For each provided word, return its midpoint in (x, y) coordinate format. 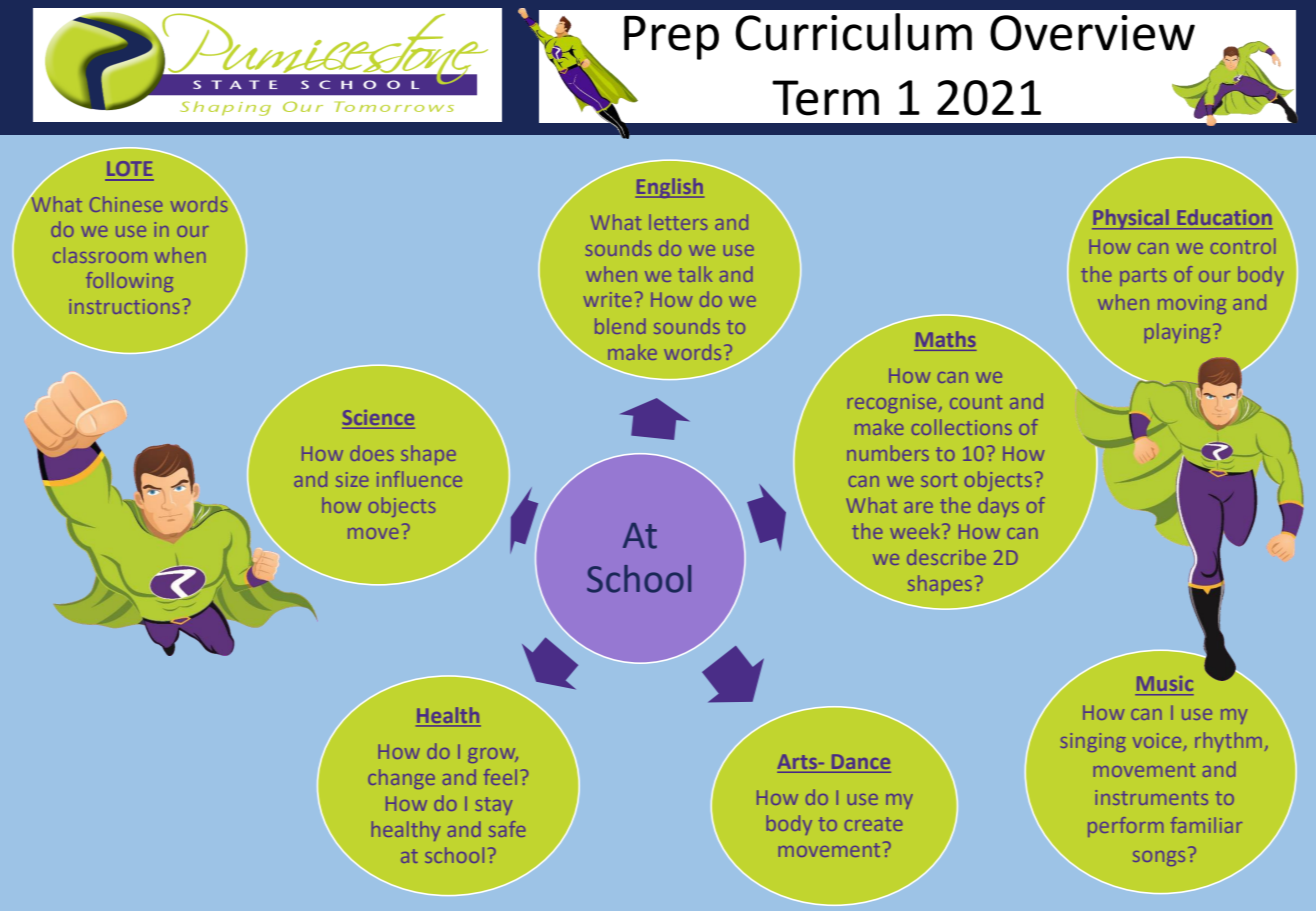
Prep (671, 38)
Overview (1092, 33)
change (401, 779)
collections (962, 427)
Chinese (126, 204)
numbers (888, 453)
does (372, 453)
